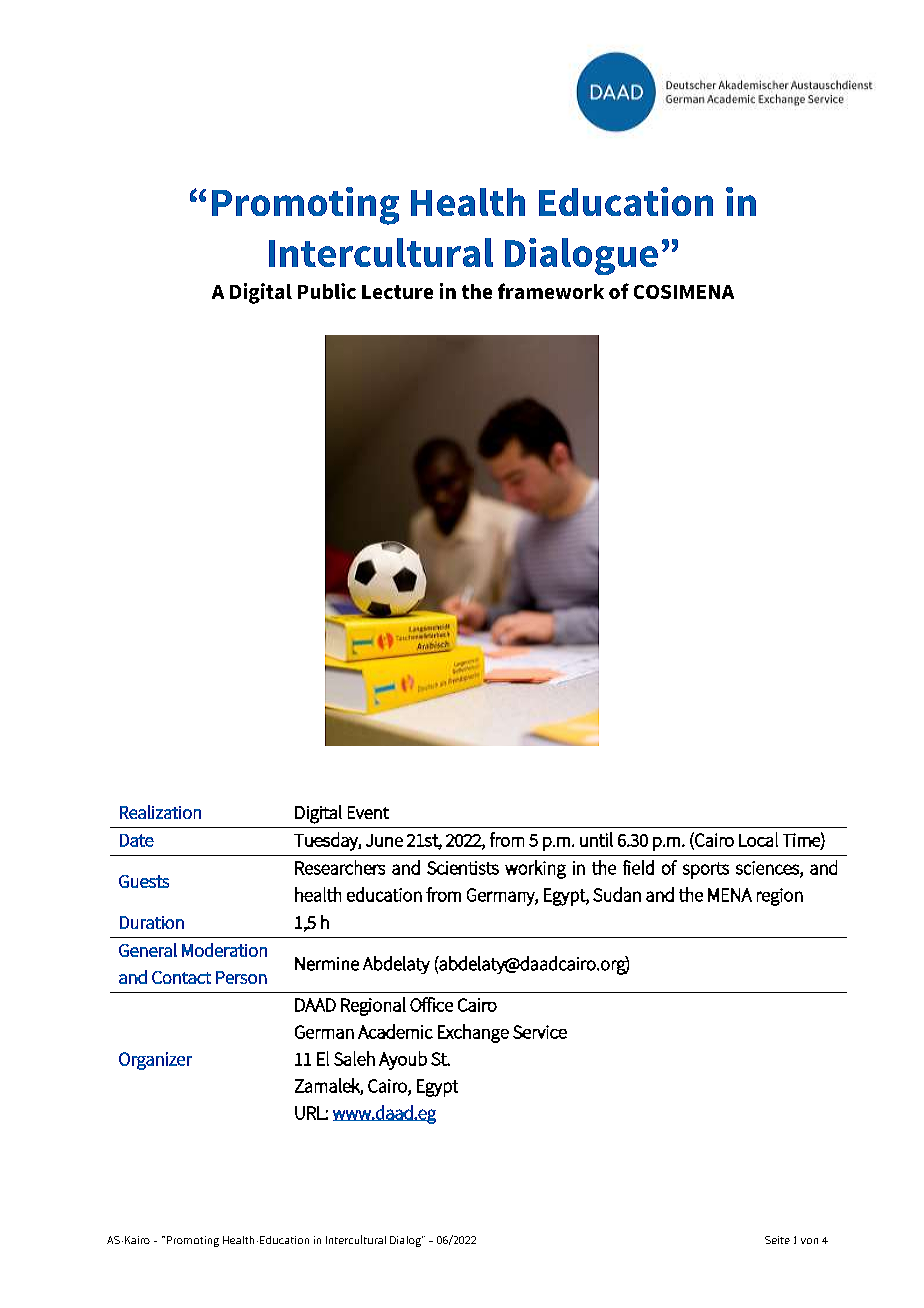  I want to click on Lecture, so click(397, 292).
